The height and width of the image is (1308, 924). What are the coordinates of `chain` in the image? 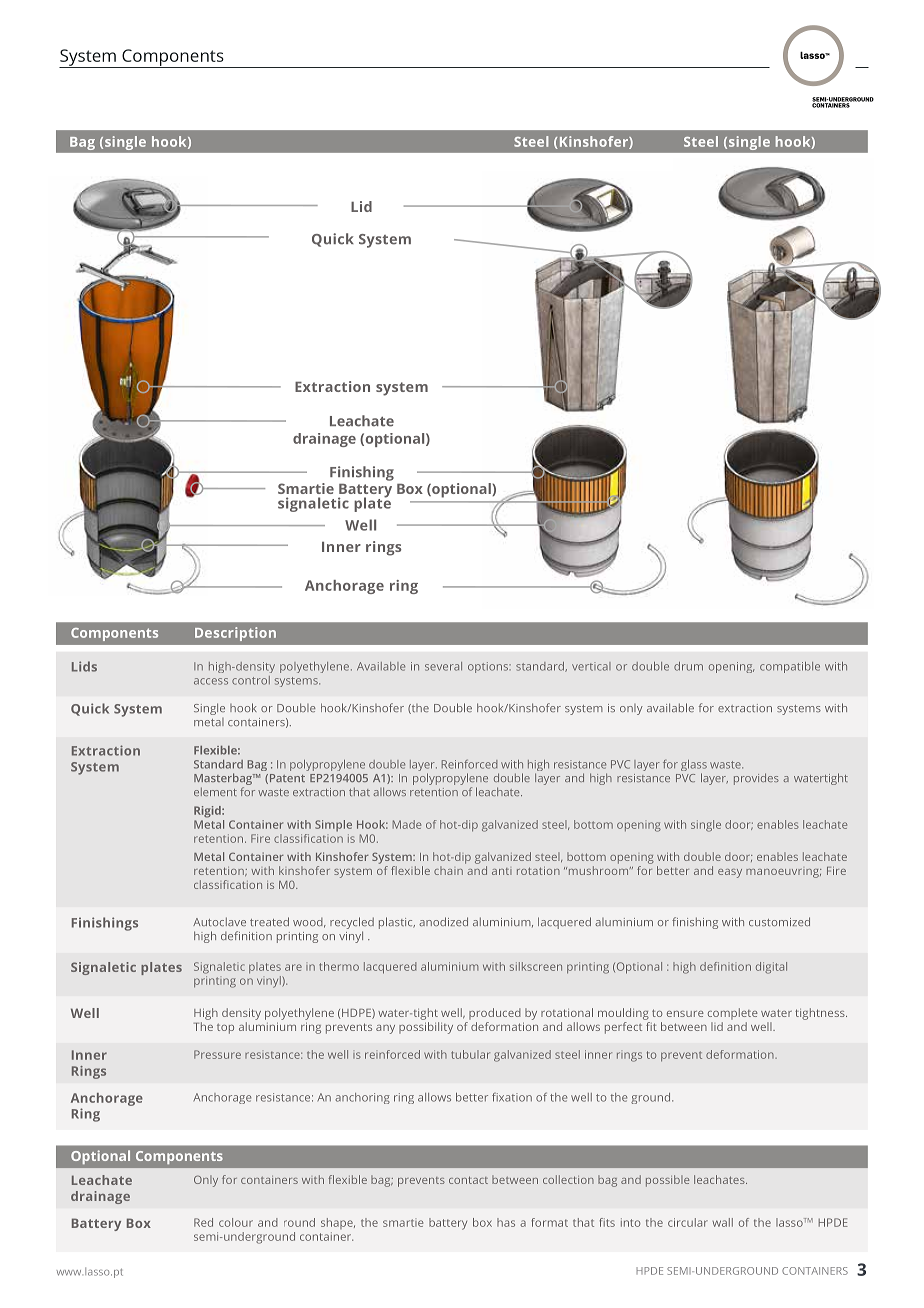 It's located at (448, 870).
